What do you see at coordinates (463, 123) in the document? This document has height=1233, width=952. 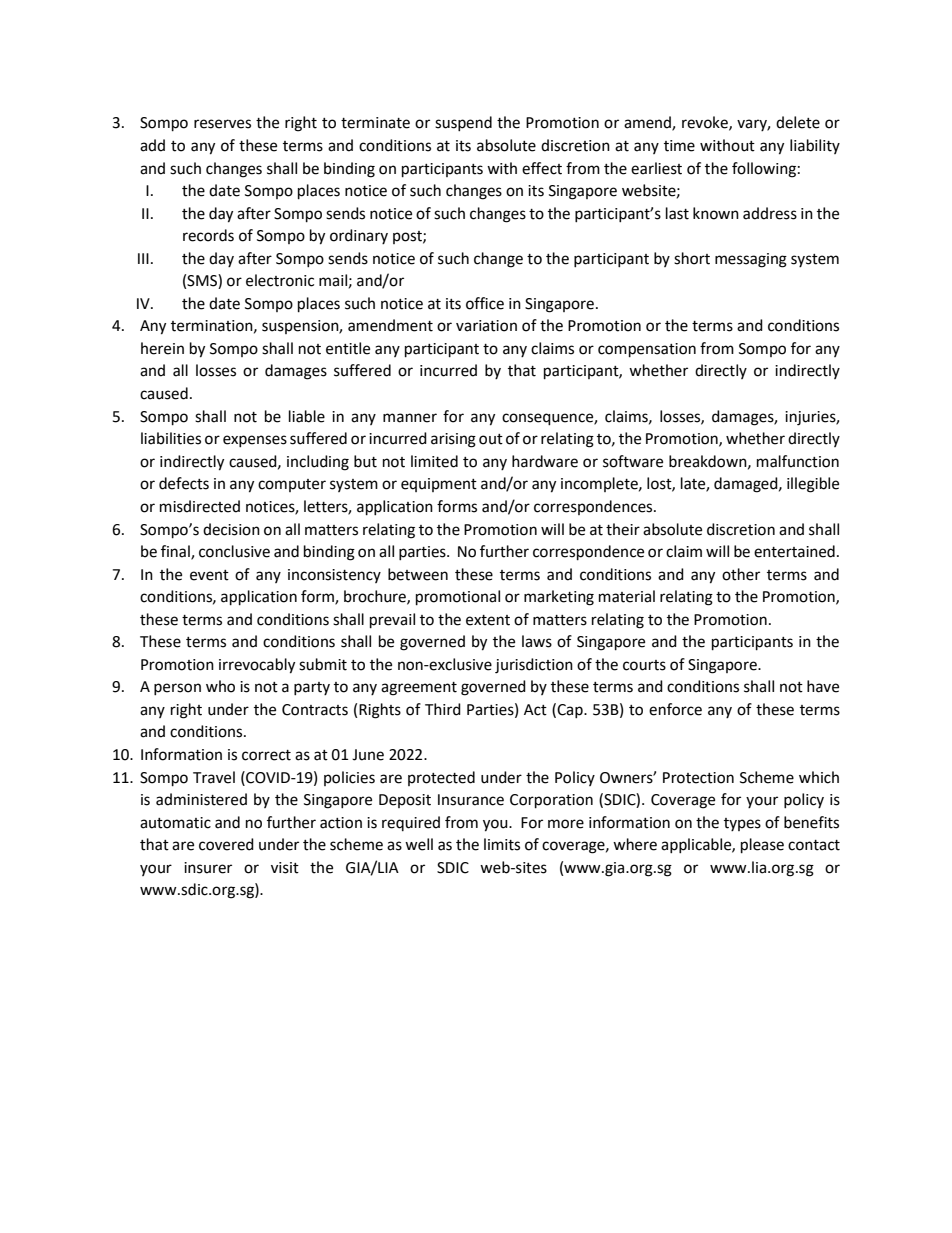 I see `suspend` at bounding box center [463, 123].
